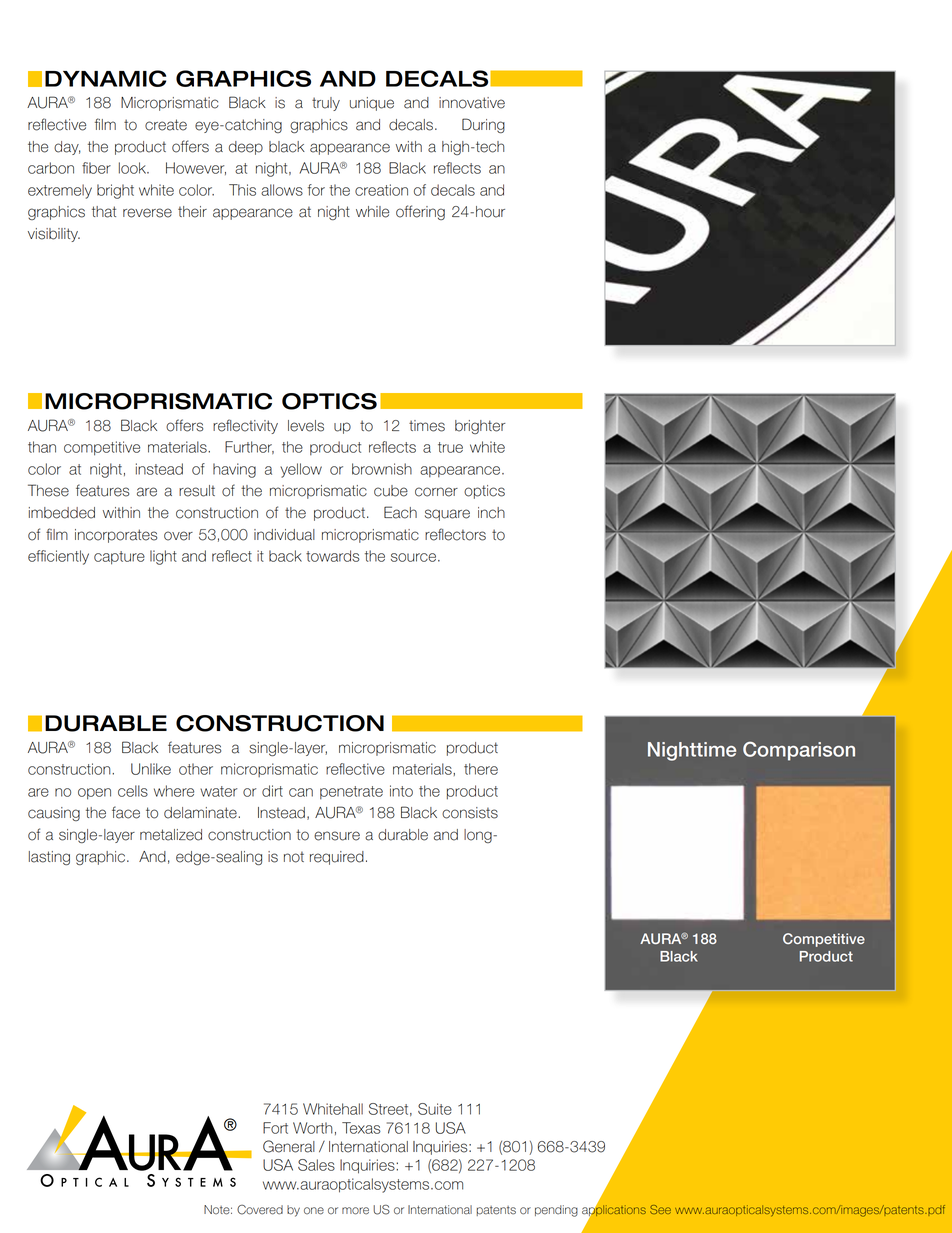  I want to click on into, so click(401, 791).
